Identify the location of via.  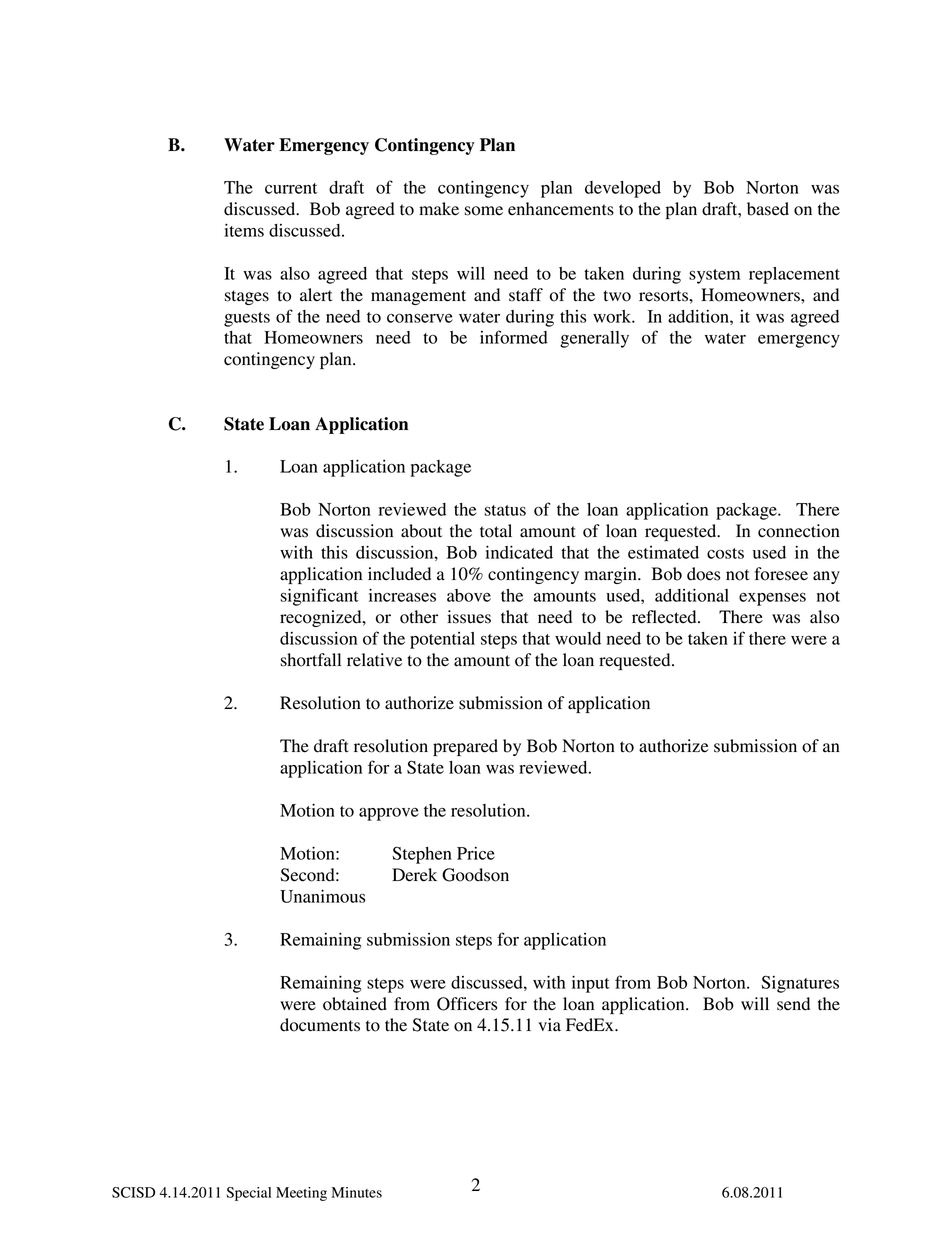
(549, 1025).
